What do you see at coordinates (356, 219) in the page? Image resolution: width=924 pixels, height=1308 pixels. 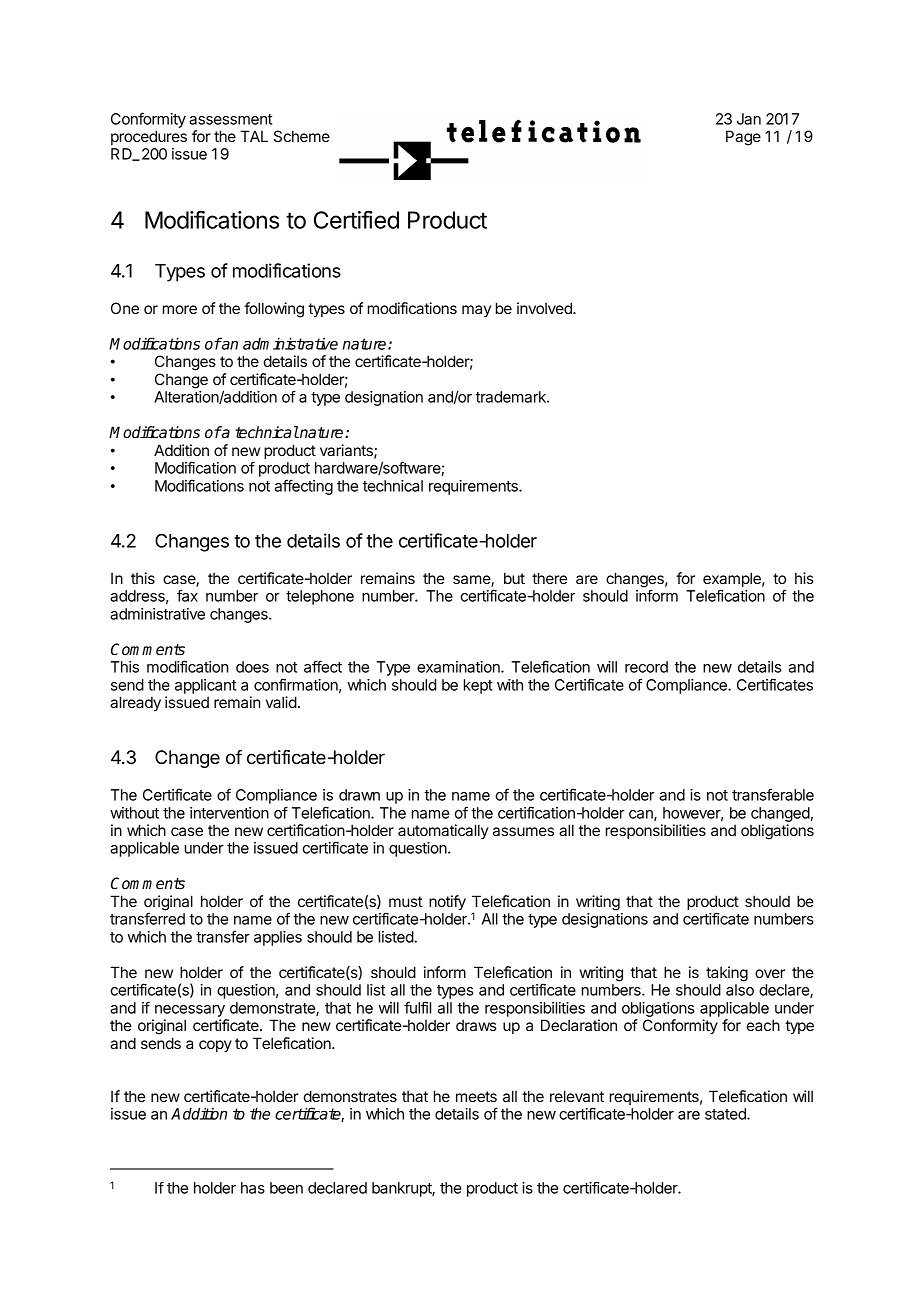 I see `Certified` at bounding box center [356, 219].
